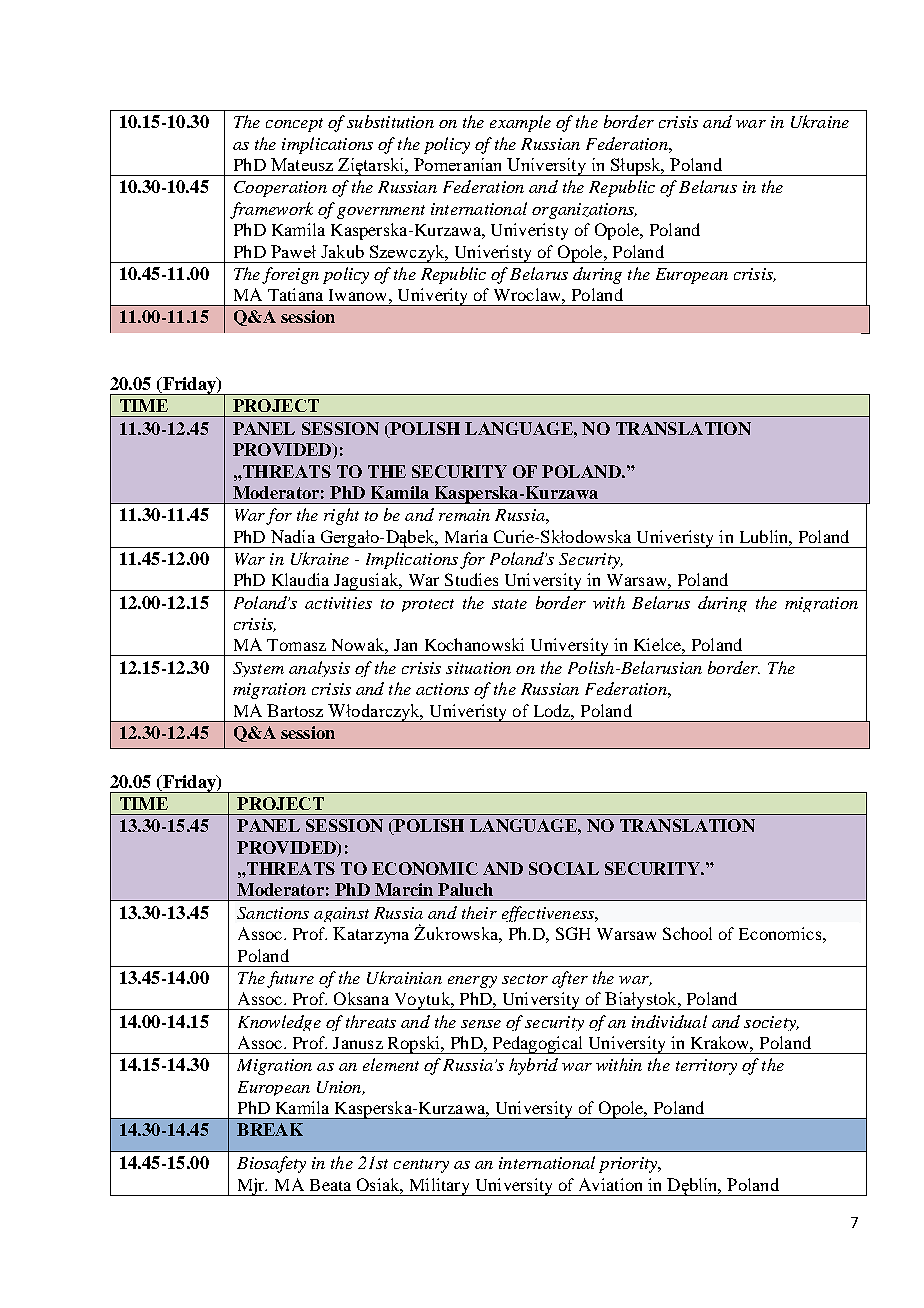 This page has height=1308, width=924. I want to click on situation, so click(478, 668).
